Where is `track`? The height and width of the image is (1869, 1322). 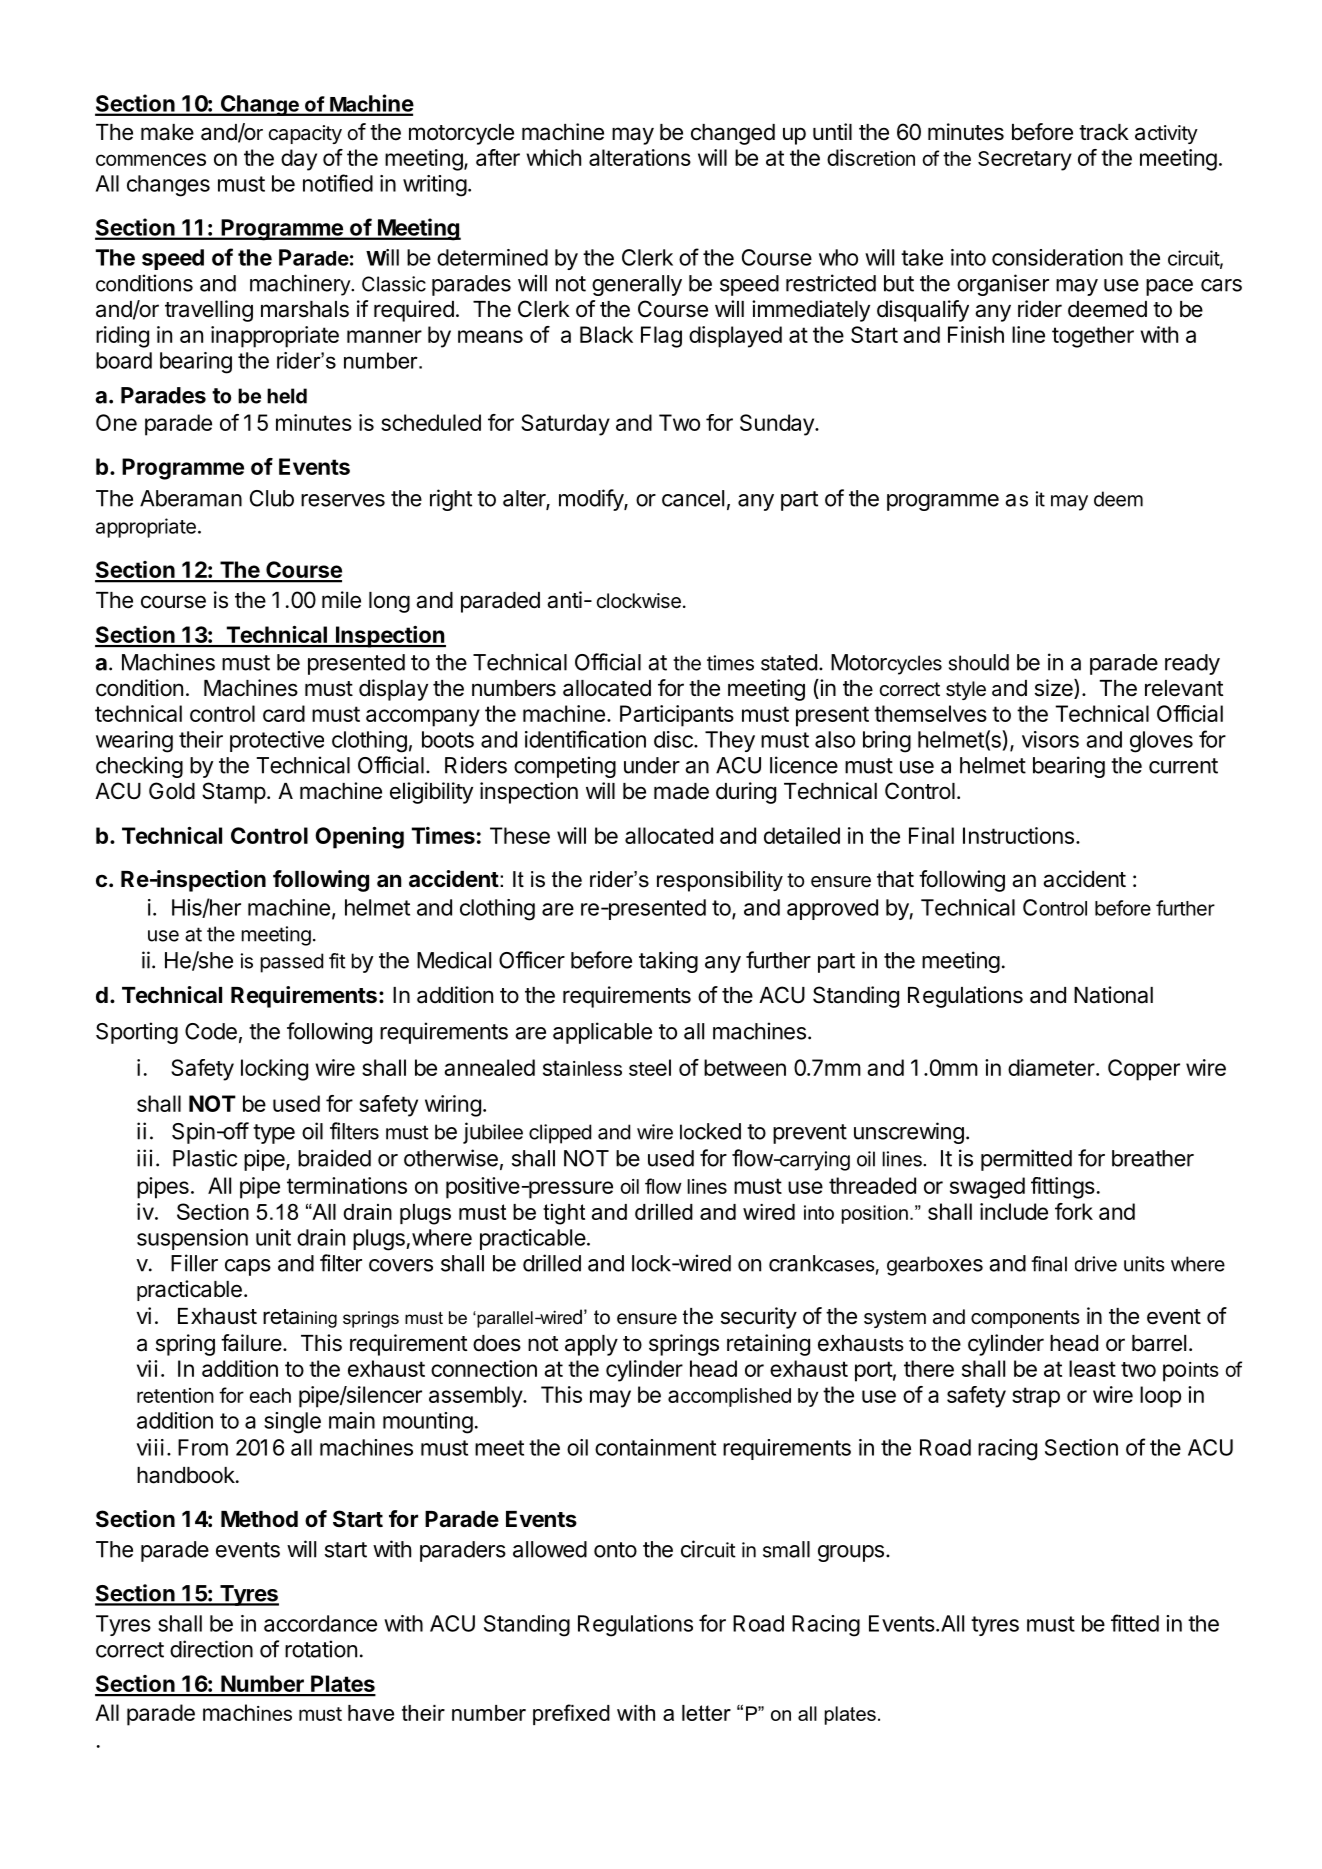 track is located at coordinates (1104, 132).
